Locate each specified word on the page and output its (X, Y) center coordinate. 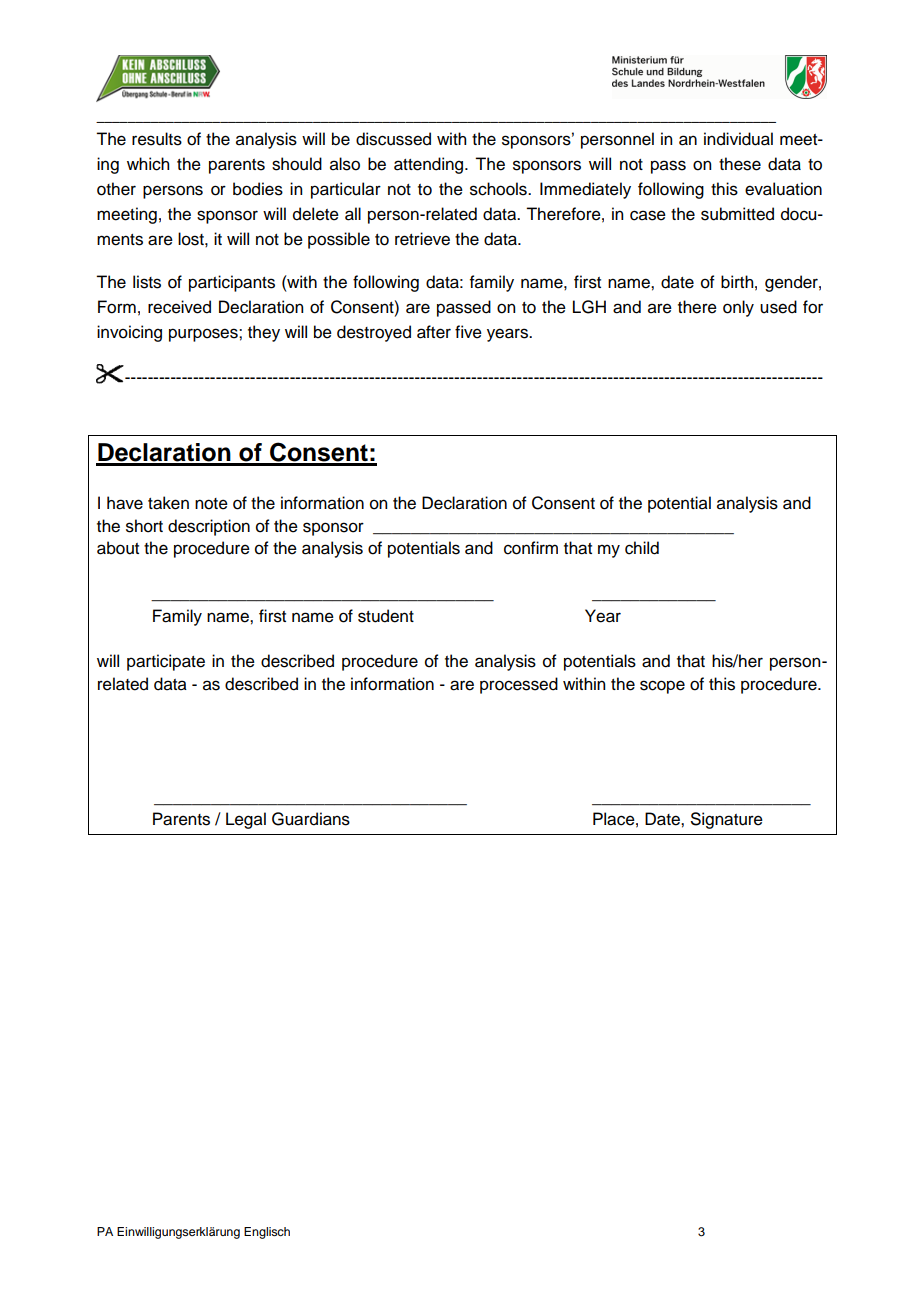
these (740, 164)
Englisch (267, 1233)
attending (430, 165)
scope (662, 687)
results (157, 139)
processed (519, 685)
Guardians (311, 819)
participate (166, 662)
